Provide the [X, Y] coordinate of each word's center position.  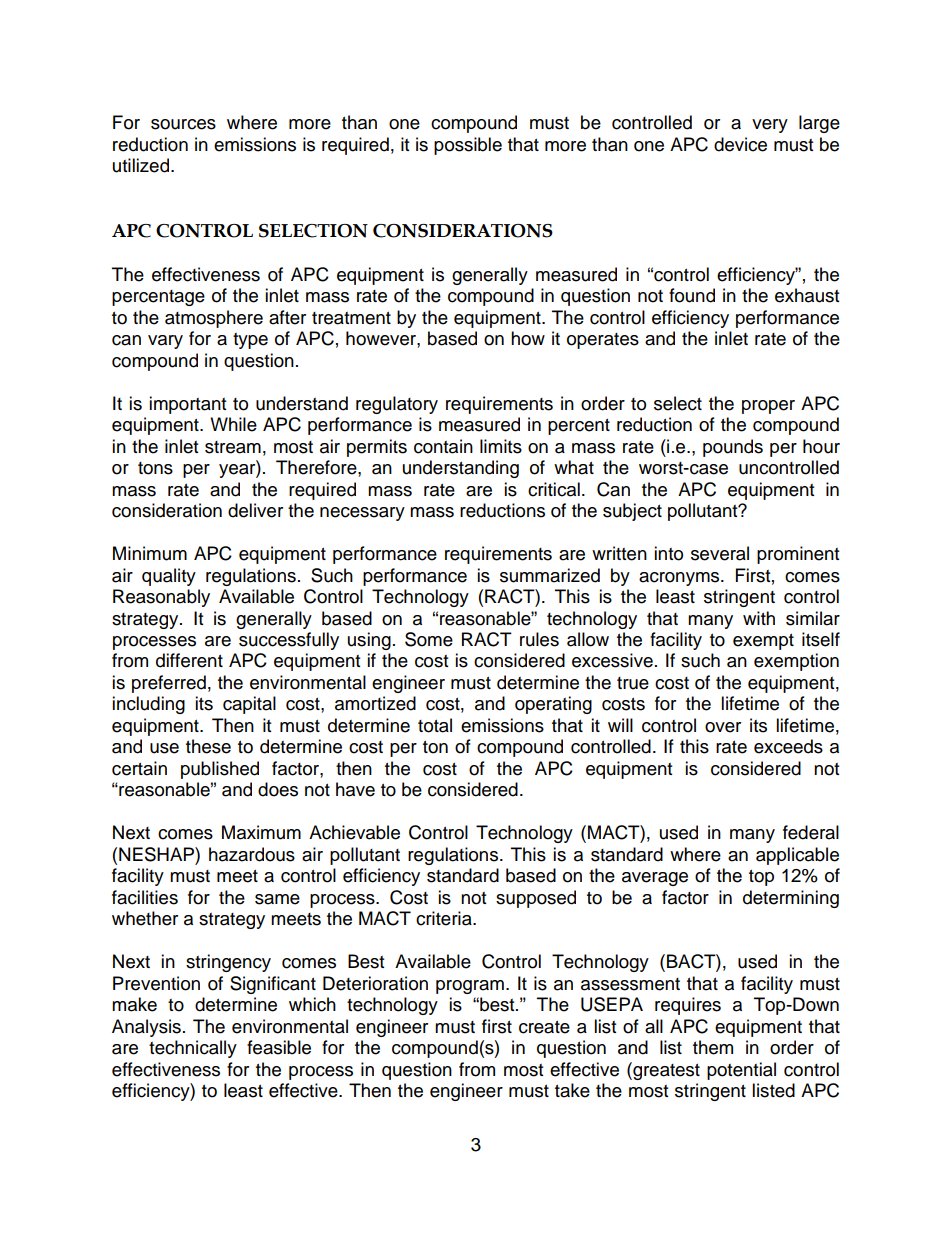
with [759, 618]
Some [429, 639]
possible [468, 146]
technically [193, 1049]
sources [183, 124]
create [544, 1027]
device [740, 144]
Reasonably [161, 598]
